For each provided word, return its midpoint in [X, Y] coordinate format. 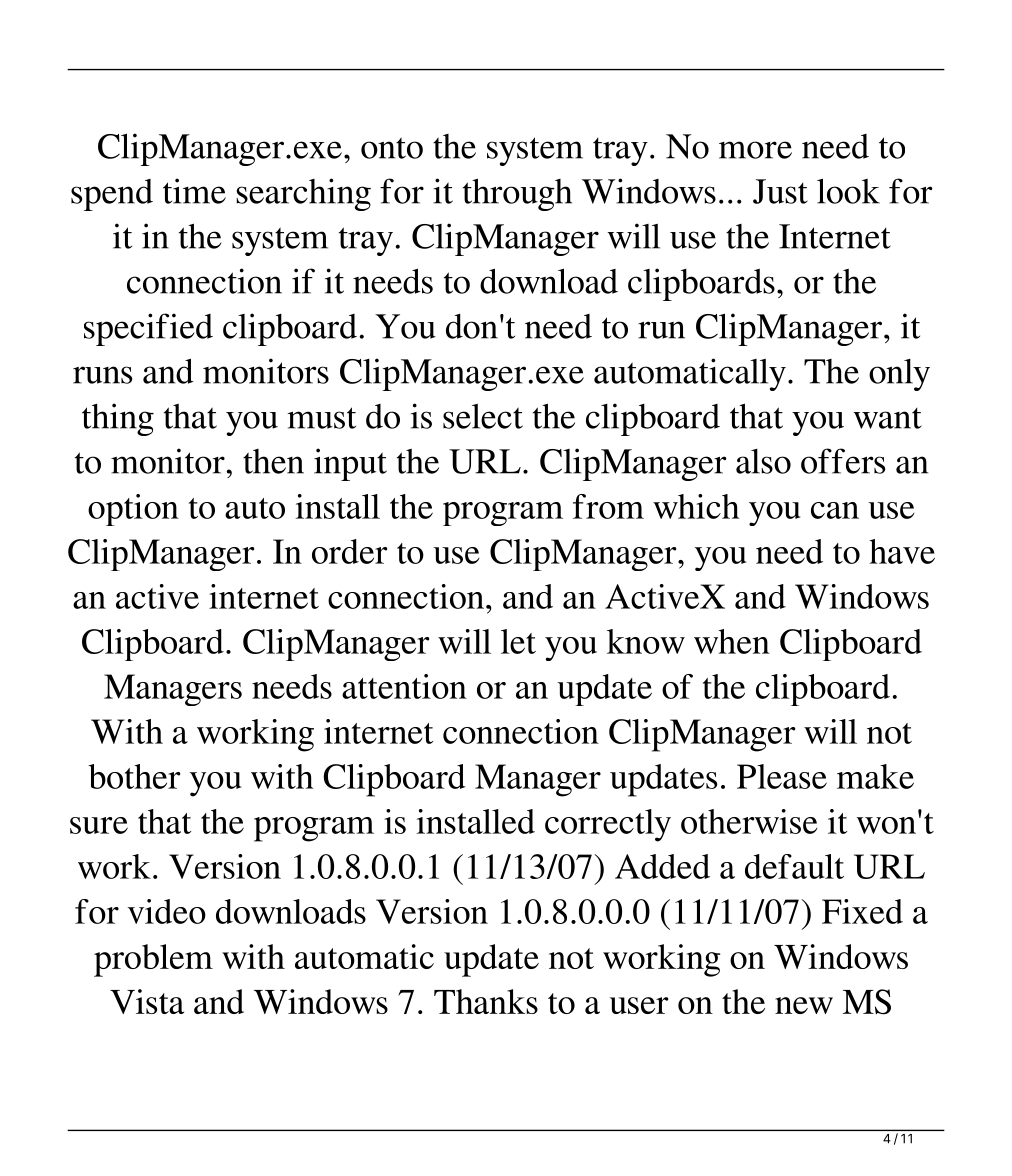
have [902, 551]
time [194, 191]
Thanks [486, 1001]
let [518, 641]
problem [153, 960]
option [133, 510]
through [517, 194]
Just [780, 191]
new [804, 1005]
